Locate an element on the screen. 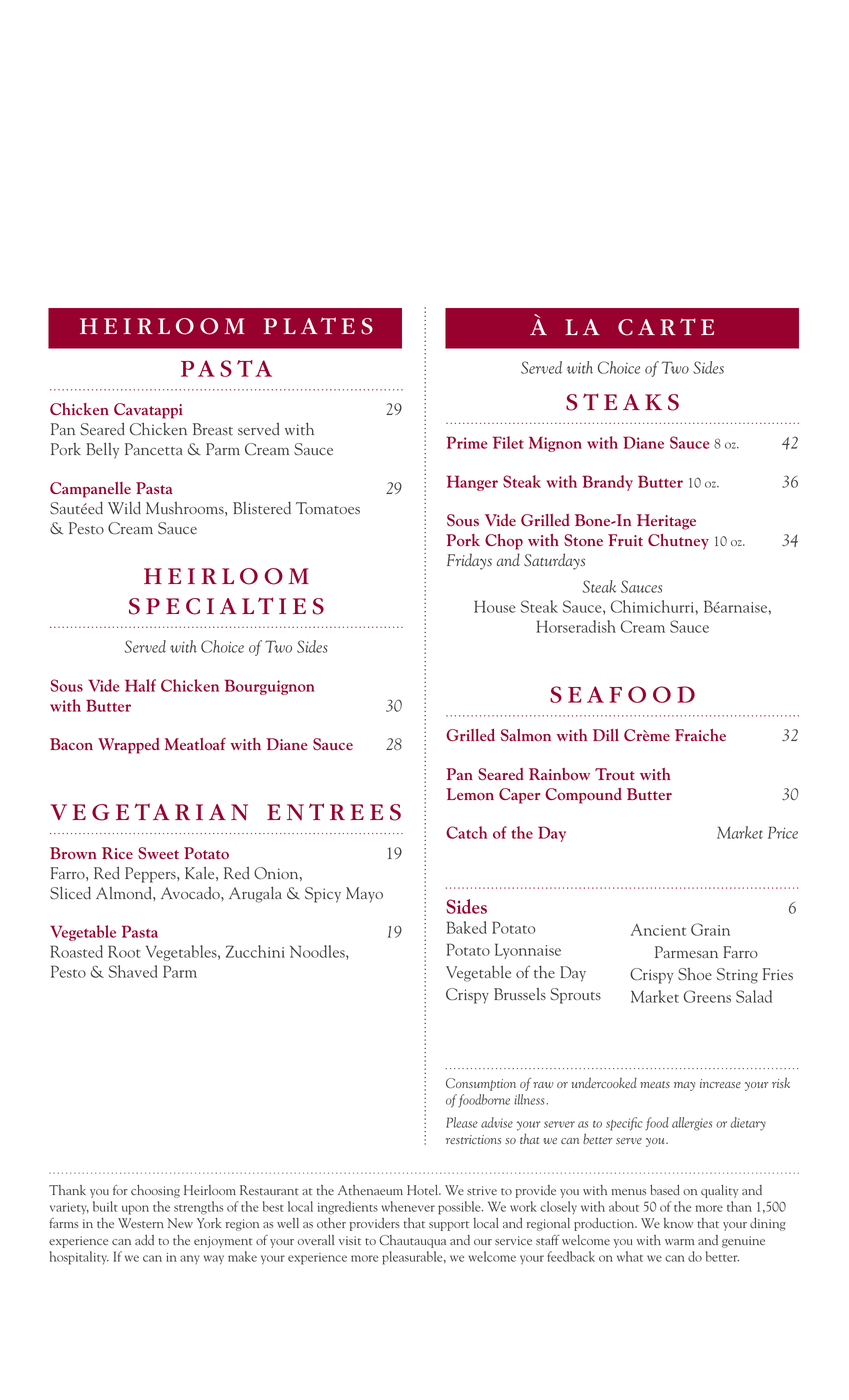 This screenshot has height=1400, width=849. Fridays is located at coordinates (469, 561).
